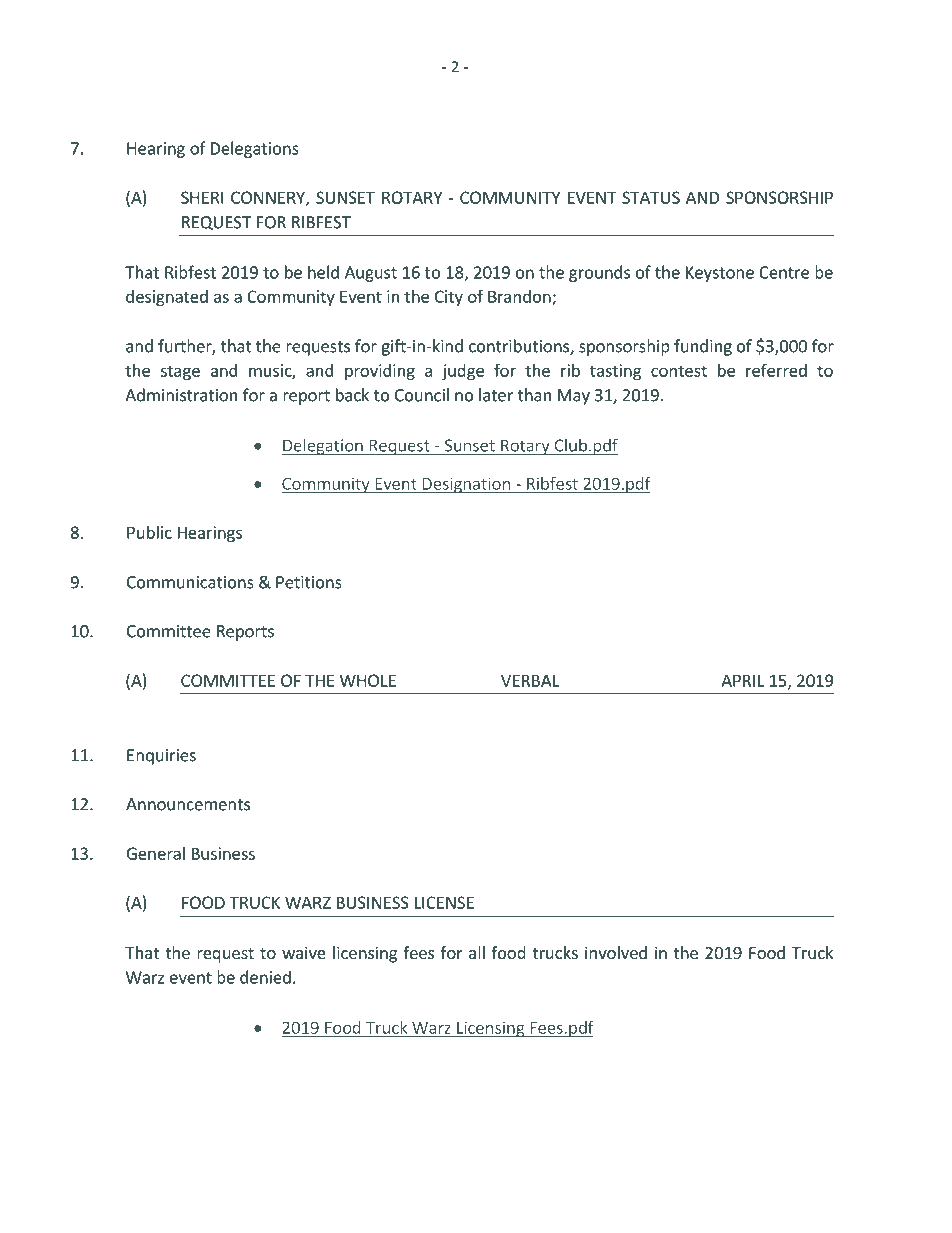  Describe the element at coordinates (265, 977) in the document. I see `denied` at that location.
